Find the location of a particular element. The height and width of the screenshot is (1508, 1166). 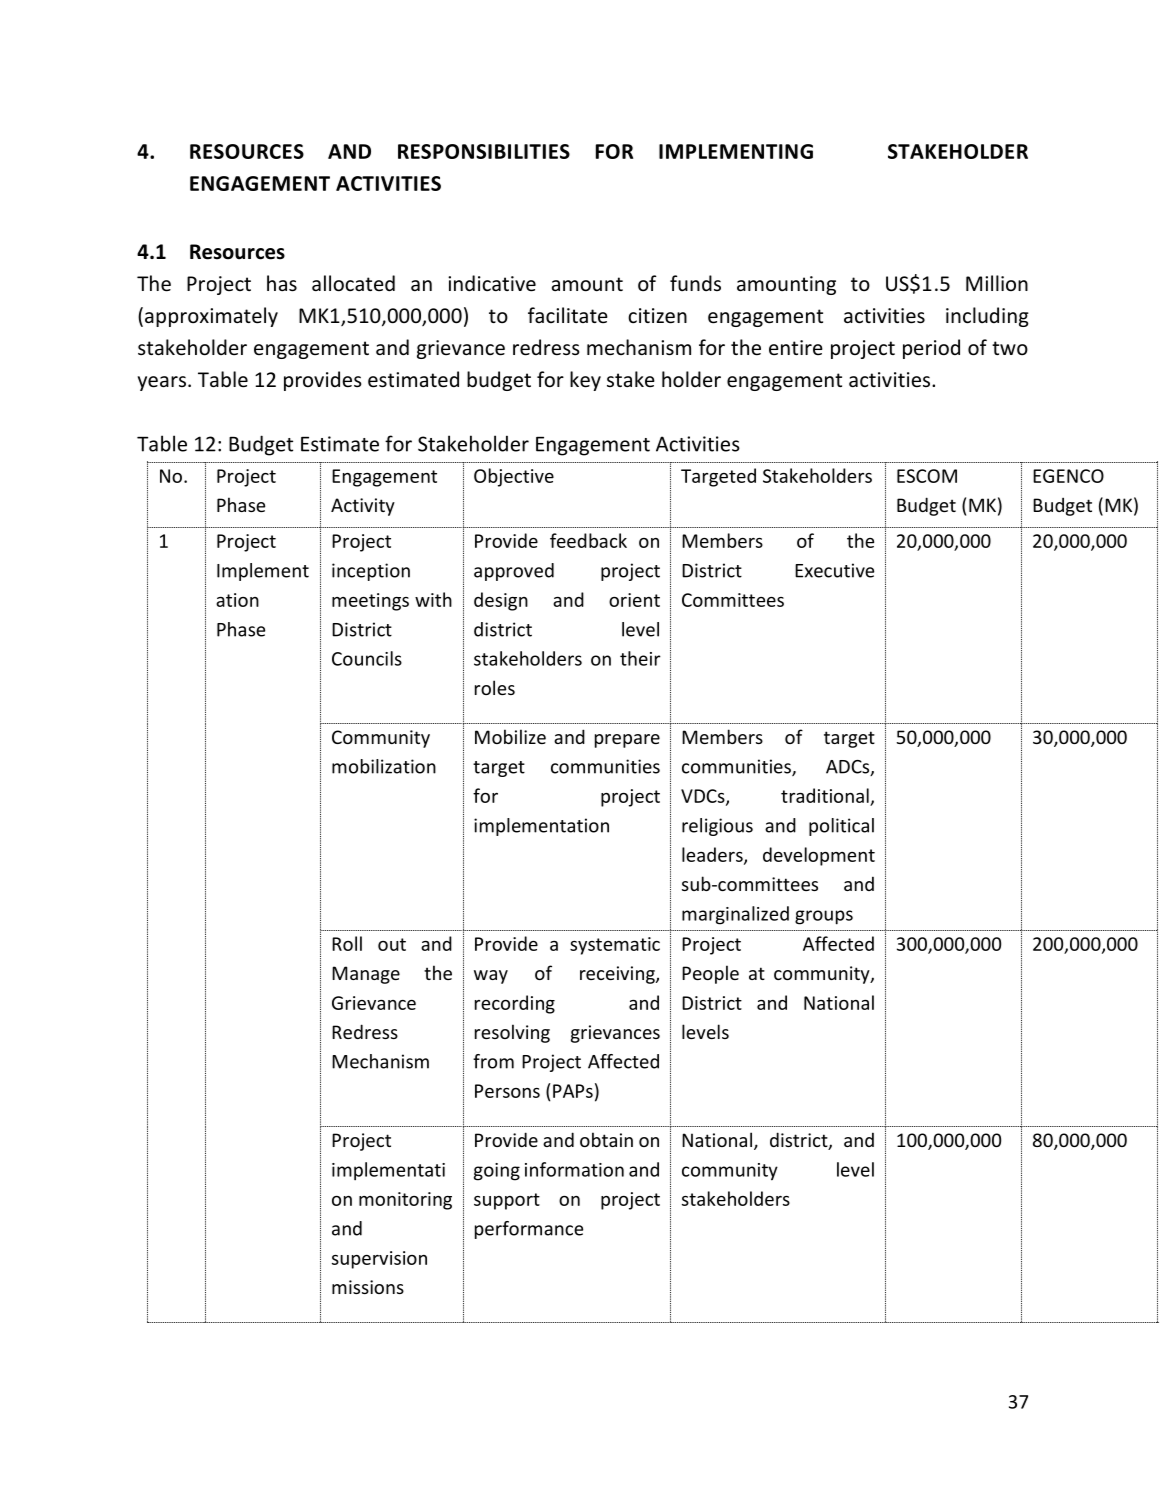

feedback is located at coordinates (588, 540).
